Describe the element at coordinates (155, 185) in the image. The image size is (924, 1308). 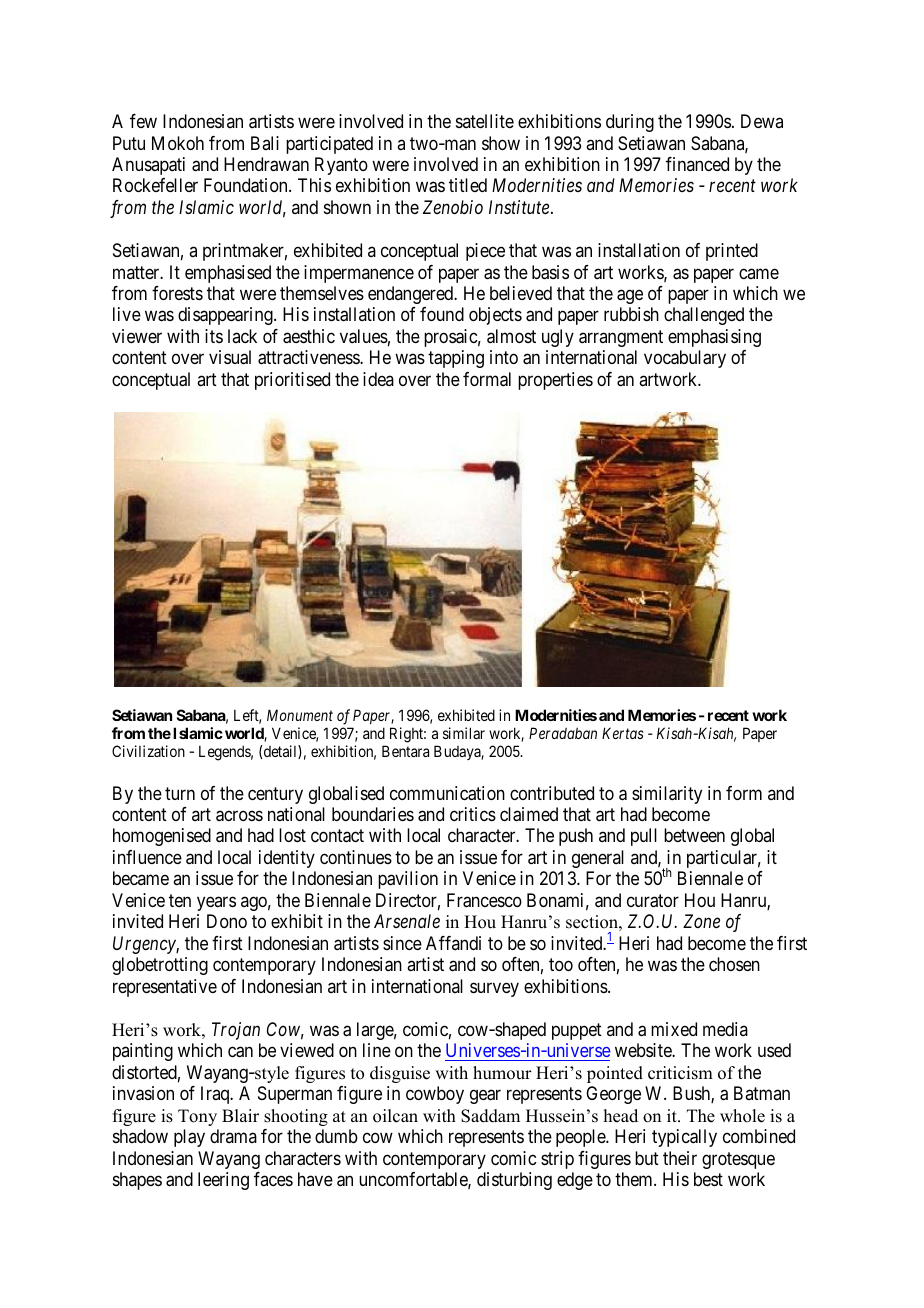
I see `Rockefeller` at that location.
